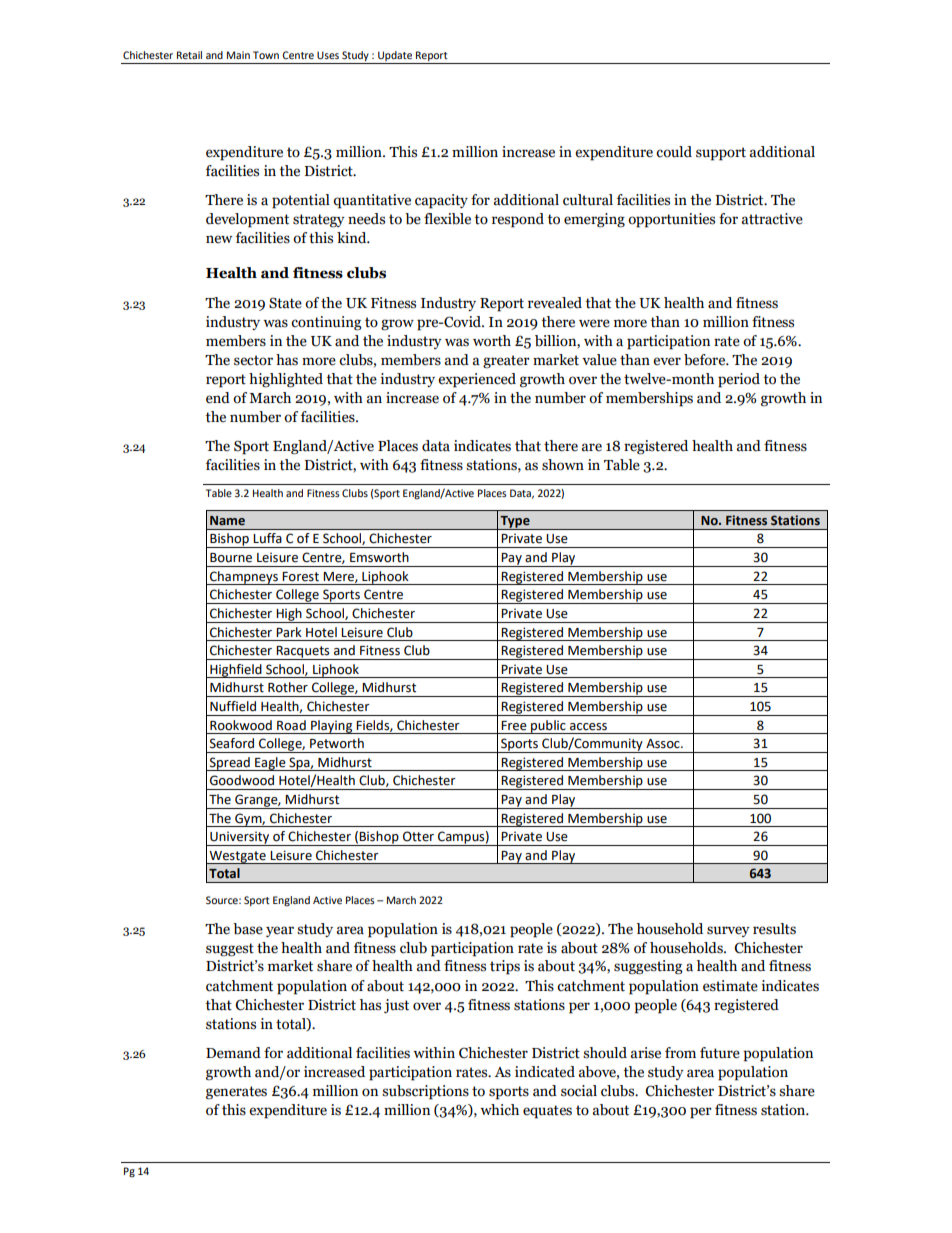 The image size is (952, 1233). I want to click on Update, so click(395, 57).
